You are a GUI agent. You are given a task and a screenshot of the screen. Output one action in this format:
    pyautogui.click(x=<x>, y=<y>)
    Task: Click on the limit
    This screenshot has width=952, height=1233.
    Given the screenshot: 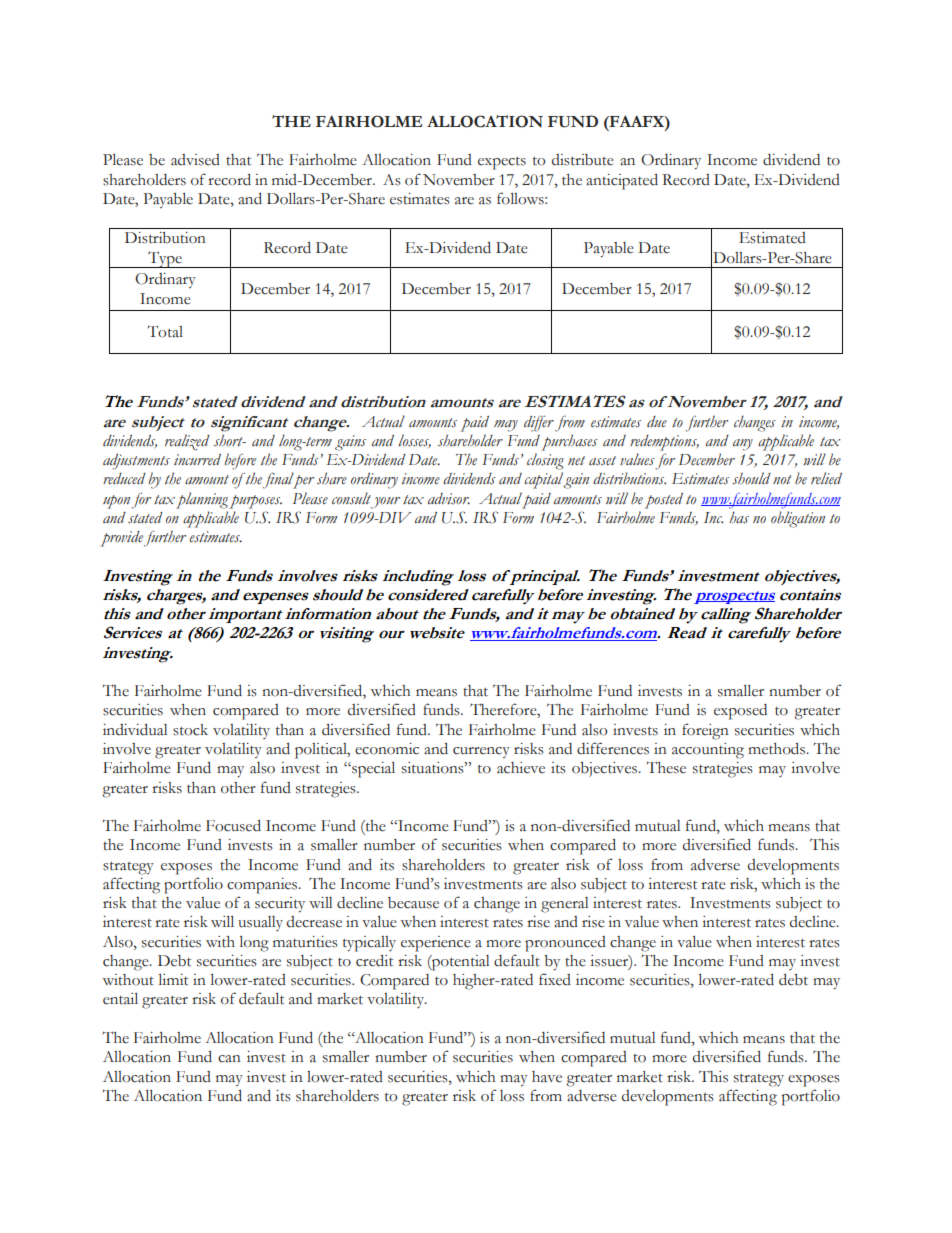 What is the action you would take?
    pyautogui.click(x=173, y=980)
